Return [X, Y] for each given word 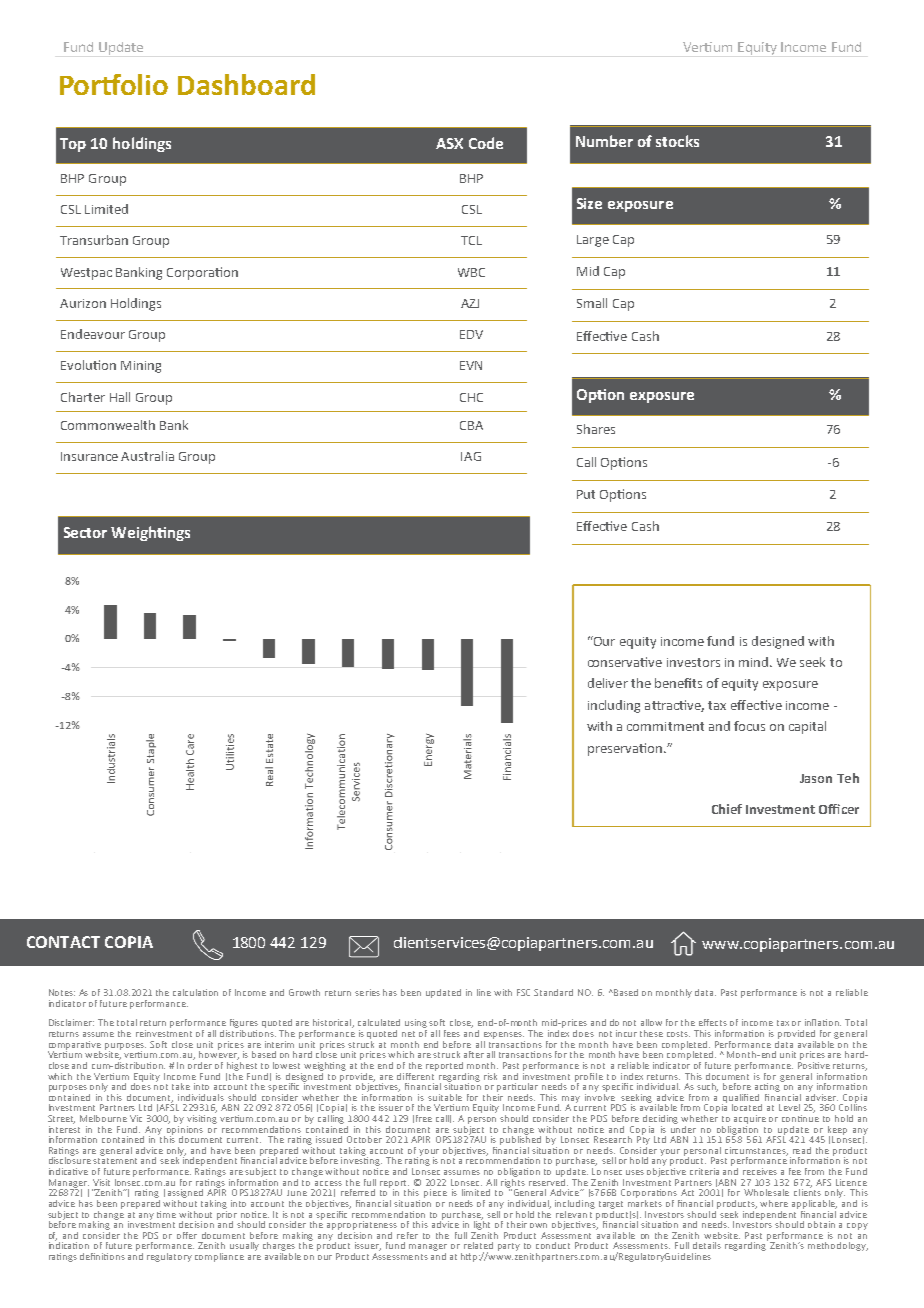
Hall [120, 397]
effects [713, 1022]
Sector [85, 532]
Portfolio [114, 84]
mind [753, 662]
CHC [471, 397]
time [166, 1214]
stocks [677, 141]
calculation [195, 992]
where [774, 1203]
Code [486, 143]
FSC [523, 992]
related [478, 1245]
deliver [608, 683]
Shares [596, 429]
